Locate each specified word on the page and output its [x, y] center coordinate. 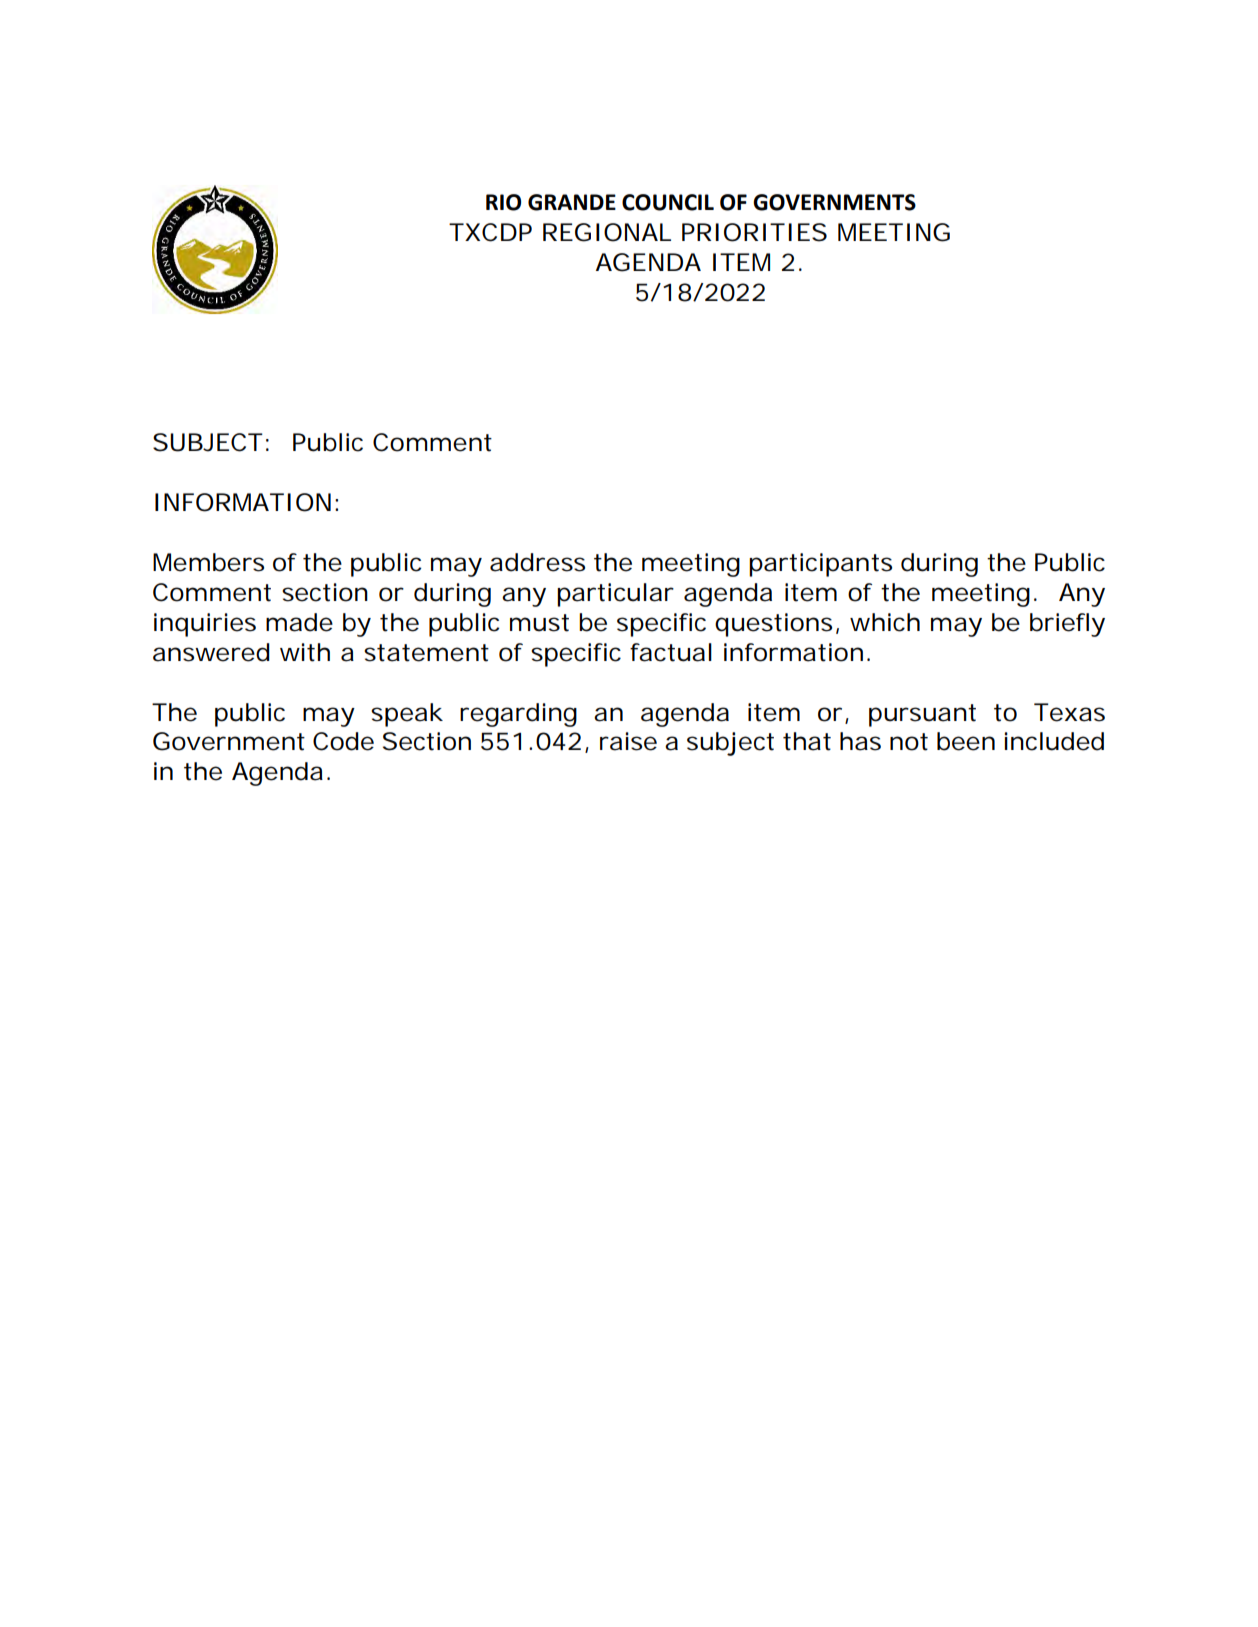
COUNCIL [668, 202]
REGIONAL [607, 232]
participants [820, 565]
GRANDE [572, 202]
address [537, 562]
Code [343, 741]
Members [208, 562]
